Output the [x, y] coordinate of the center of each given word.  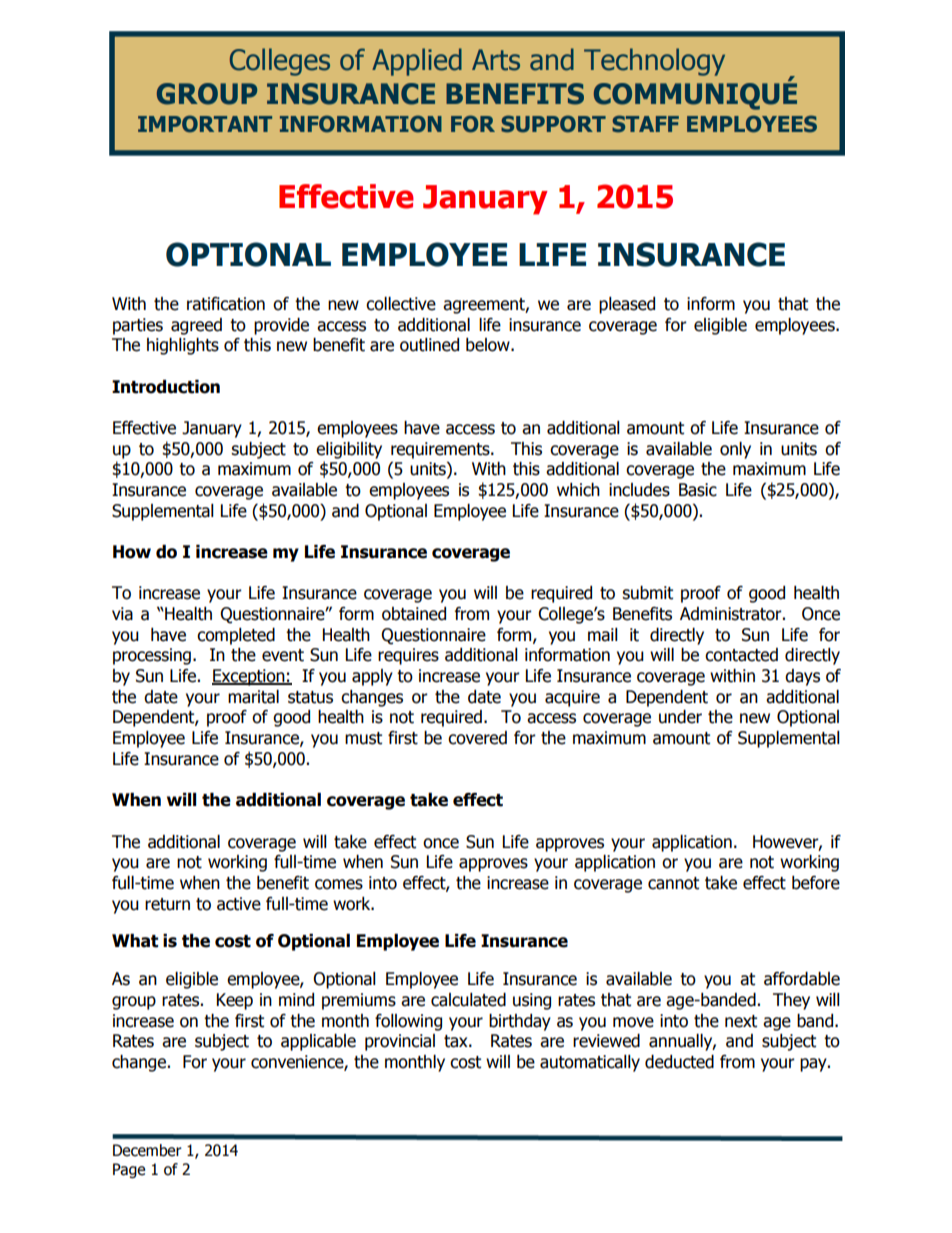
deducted [679, 1062]
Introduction [166, 387]
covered [477, 738]
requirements [441, 450]
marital [253, 697]
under [680, 717]
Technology [654, 62]
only [735, 450]
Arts [496, 60]
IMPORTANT [205, 123]
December [147, 1150]
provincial [400, 1042]
